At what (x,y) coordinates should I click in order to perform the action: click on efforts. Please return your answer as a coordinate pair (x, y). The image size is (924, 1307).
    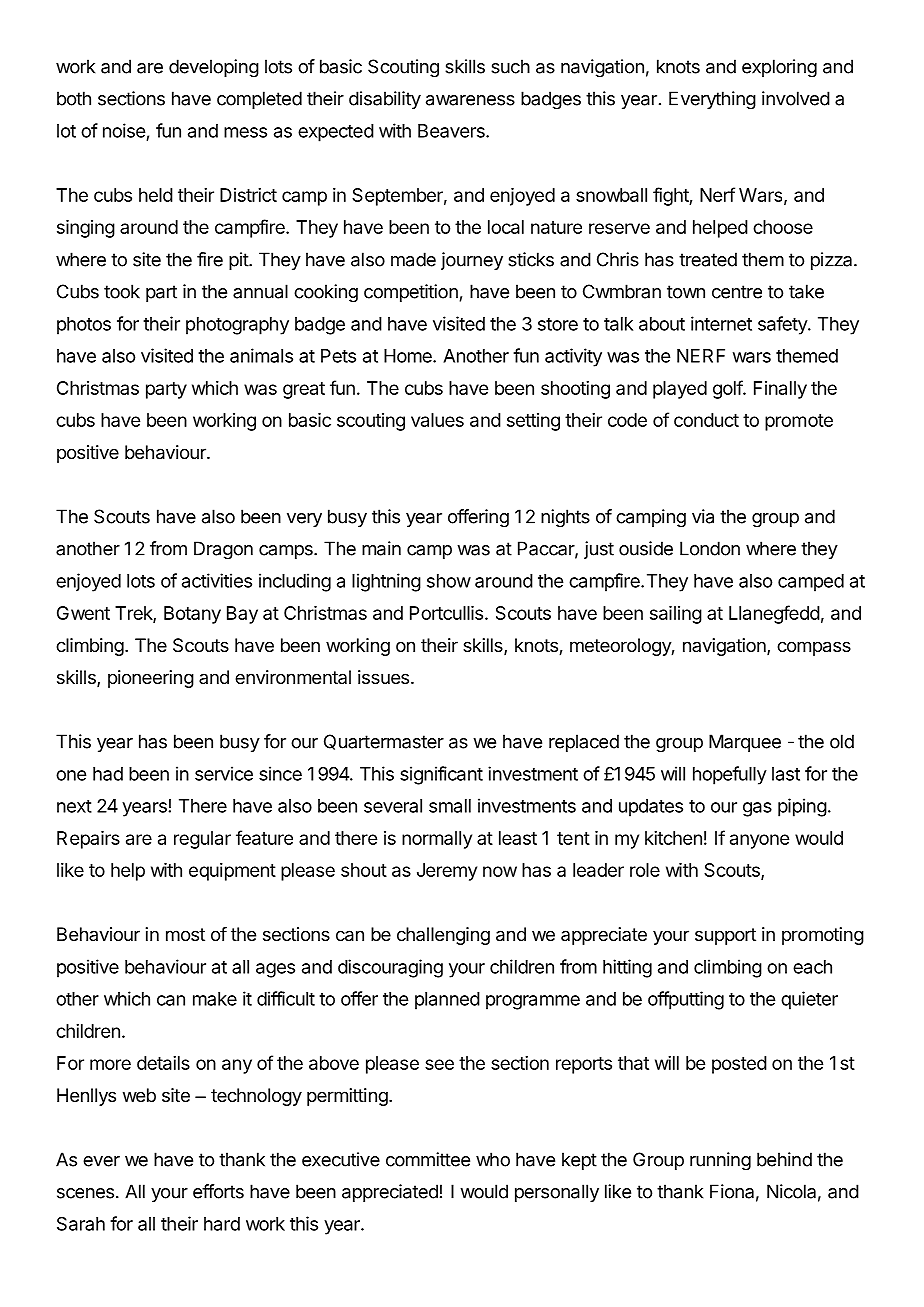
    Looking at the image, I should click on (218, 1191).
